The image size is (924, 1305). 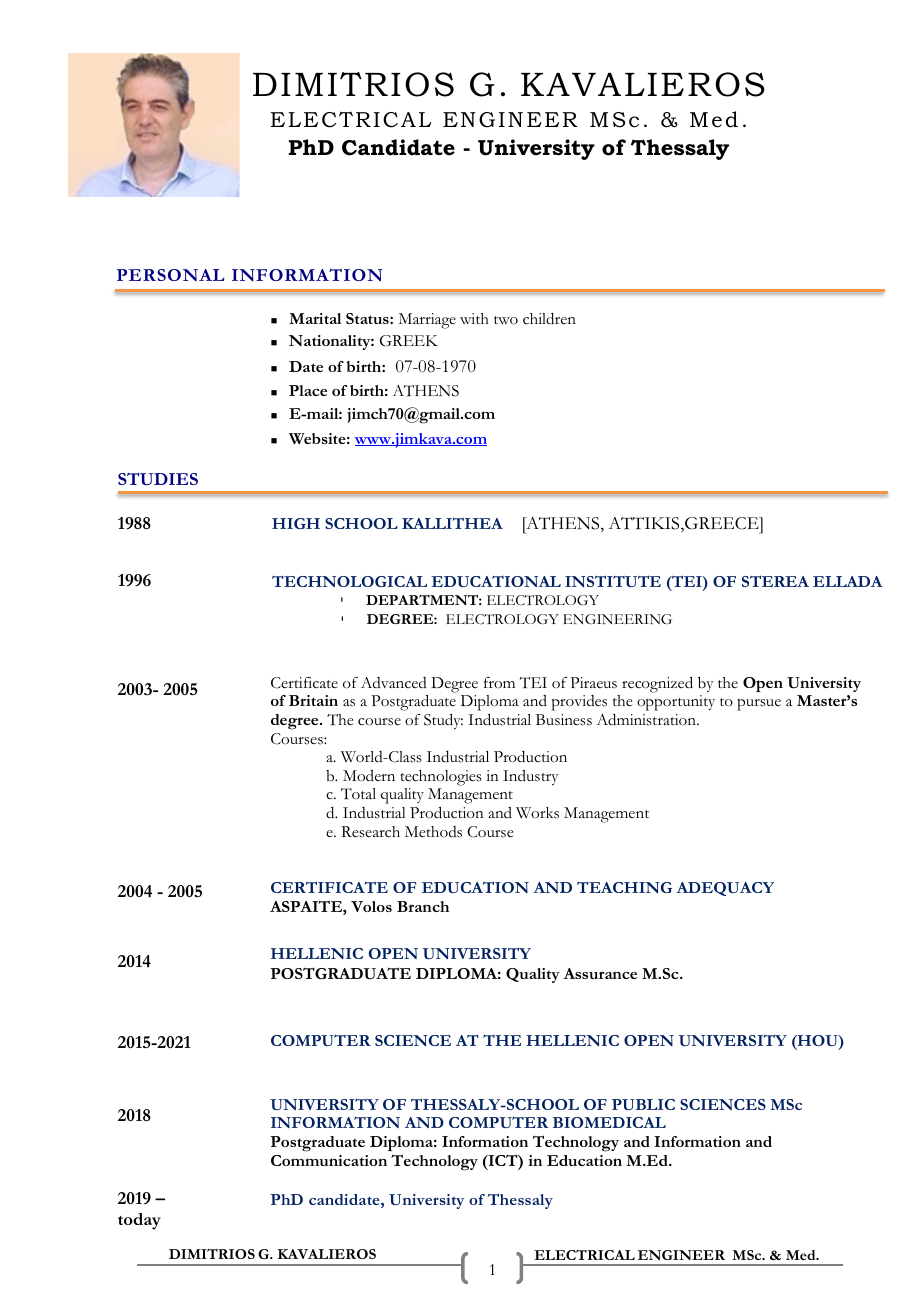 I want to click on Communication, so click(x=329, y=1160).
